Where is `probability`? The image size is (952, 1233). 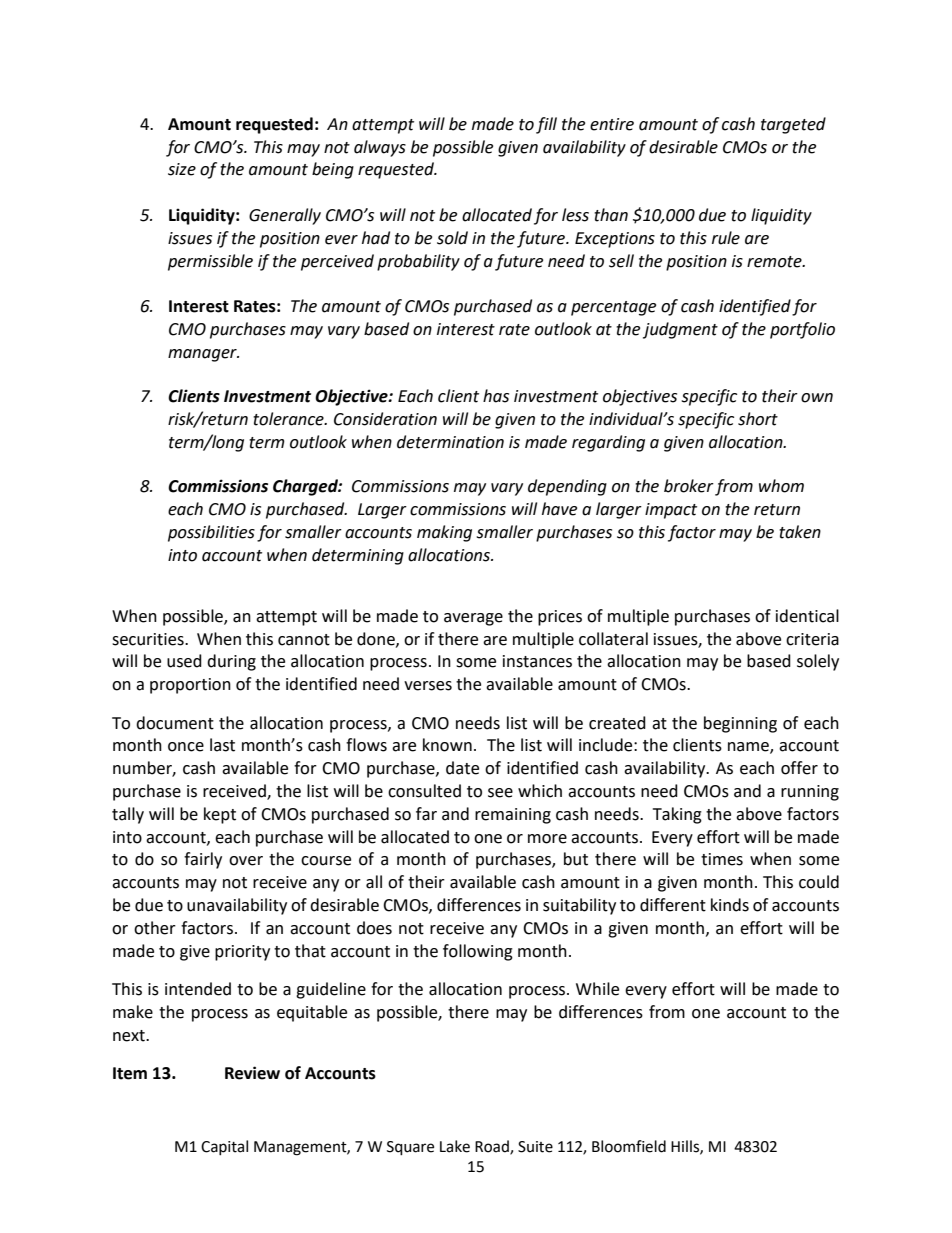 probability is located at coordinates (418, 262).
